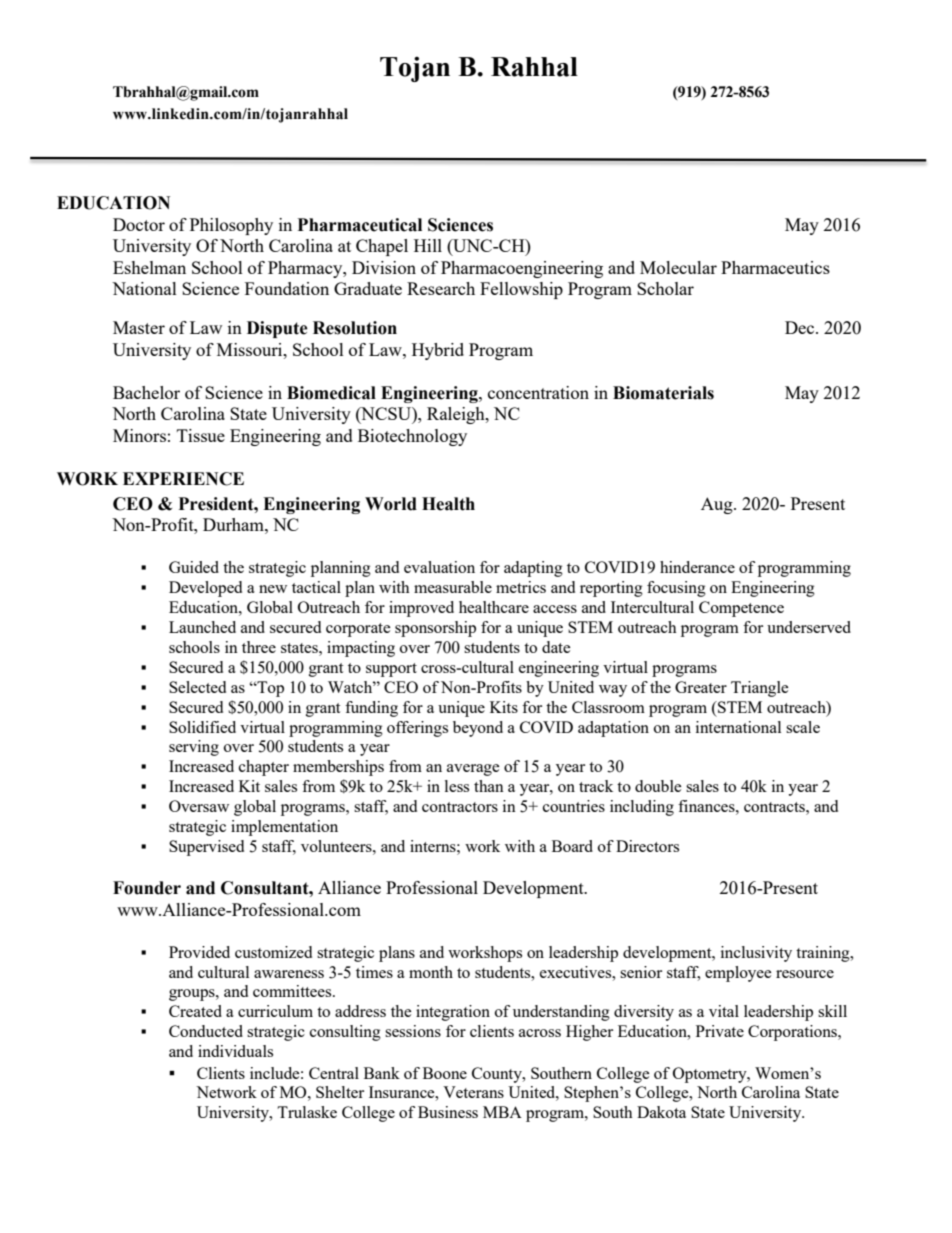  Describe the element at coordinates (197, 687) in the screenshot. I see `Selected` at that location.
